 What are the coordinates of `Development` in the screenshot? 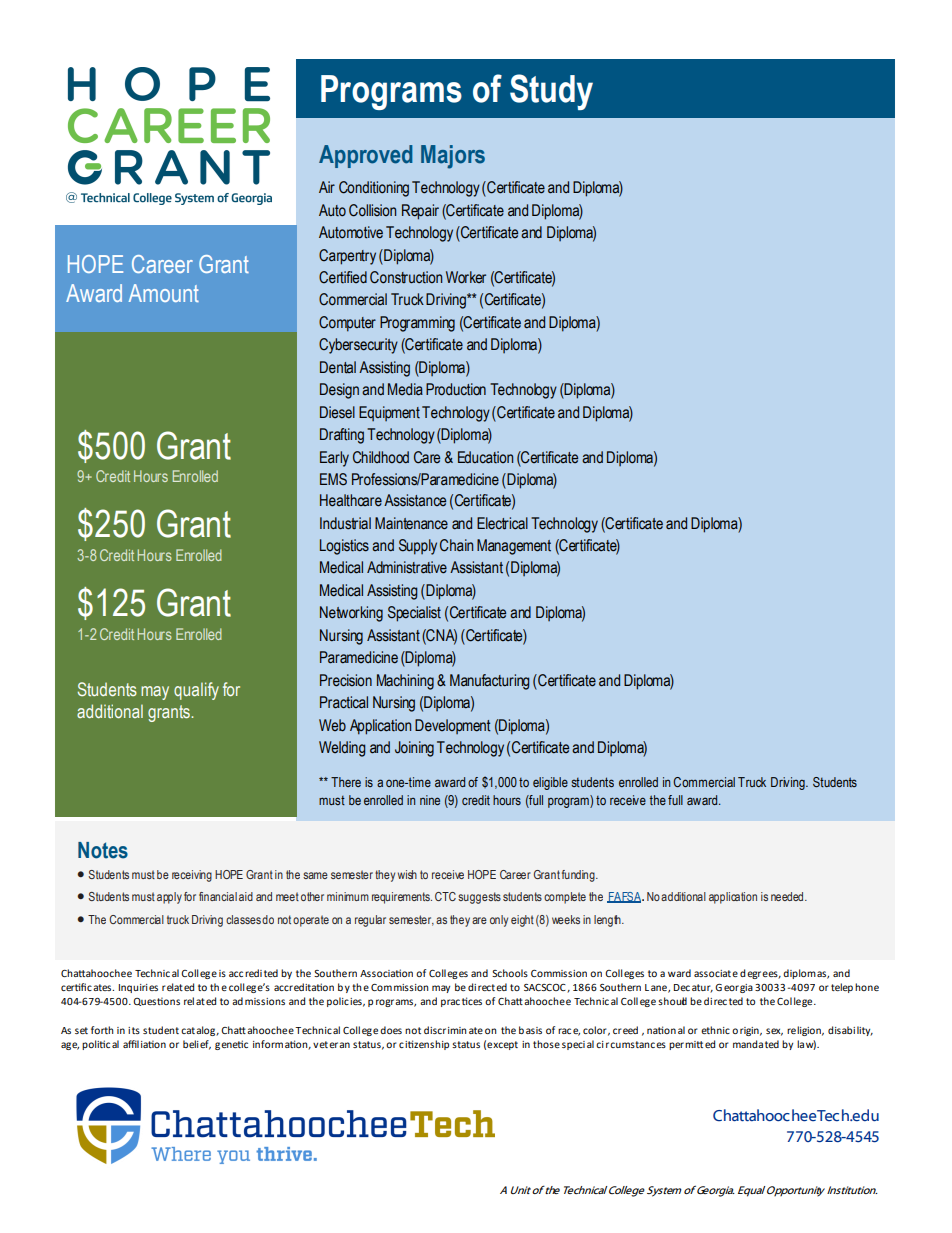 It's located at (453, 726).
